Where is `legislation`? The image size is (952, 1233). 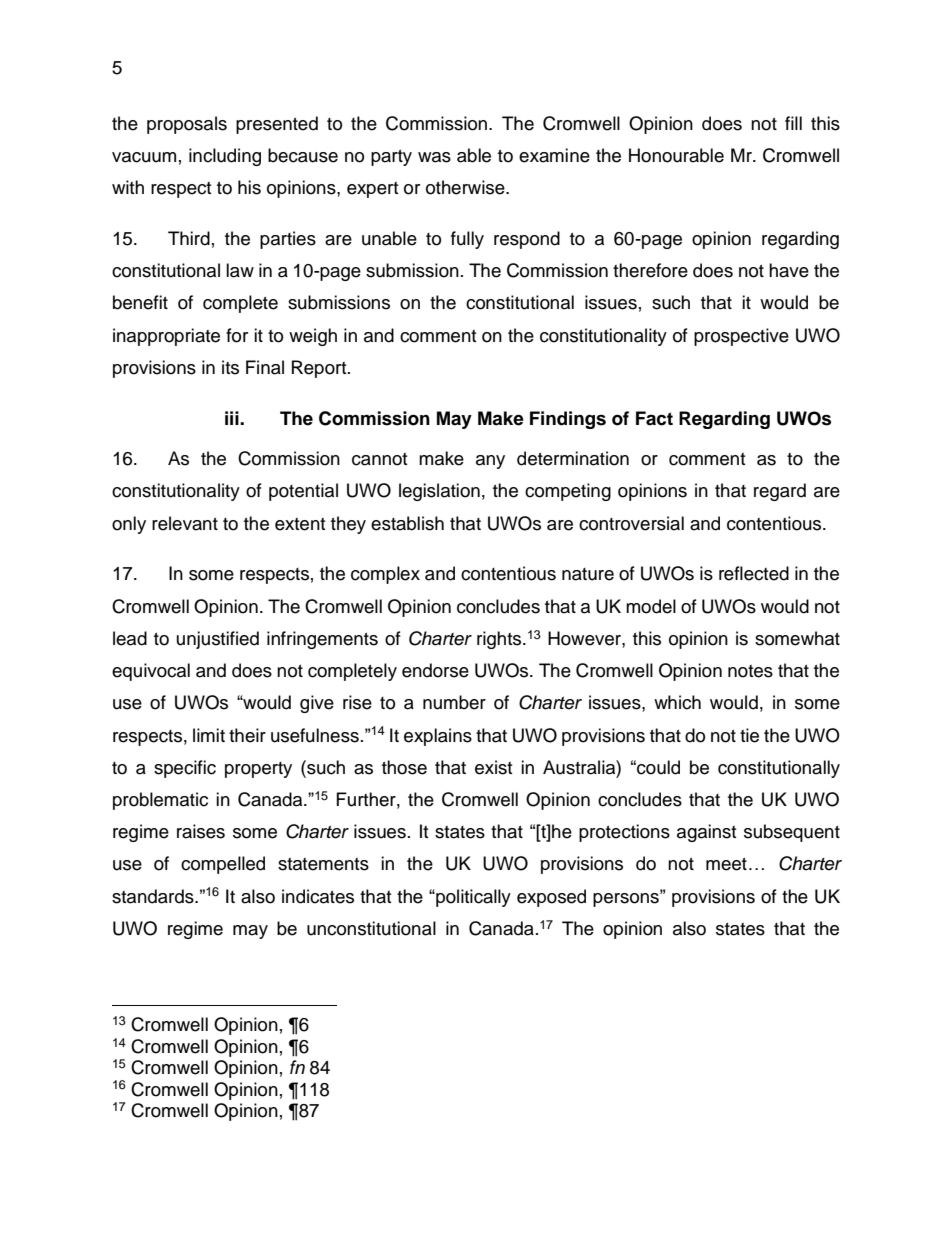 legislation is located at coordinates (439, 492).
